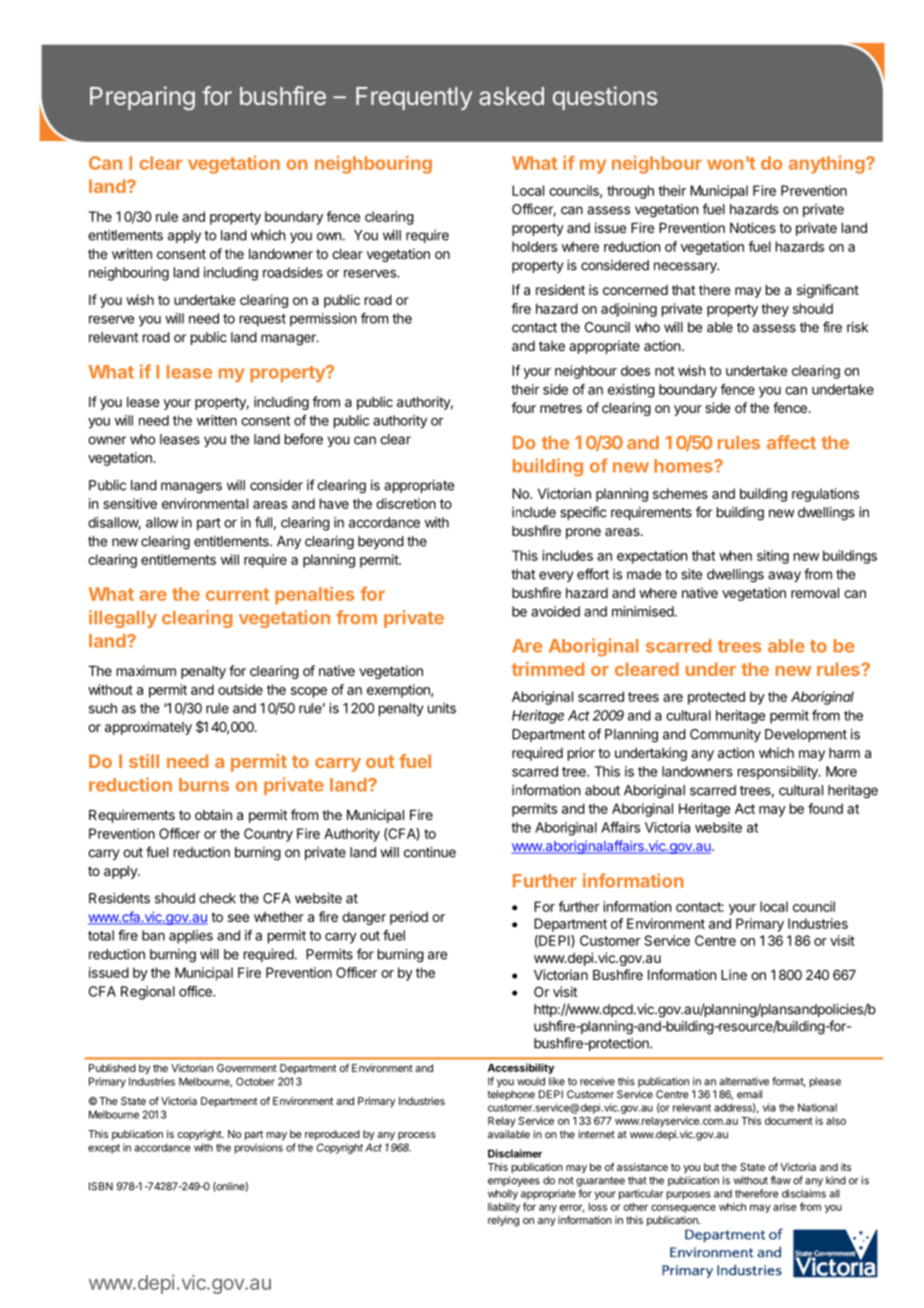 The width and height of the document is (924, 1308). What do you see at coordinates (548, 669) in the document?
I see `trimmed` at bounding box center [548, 669].
